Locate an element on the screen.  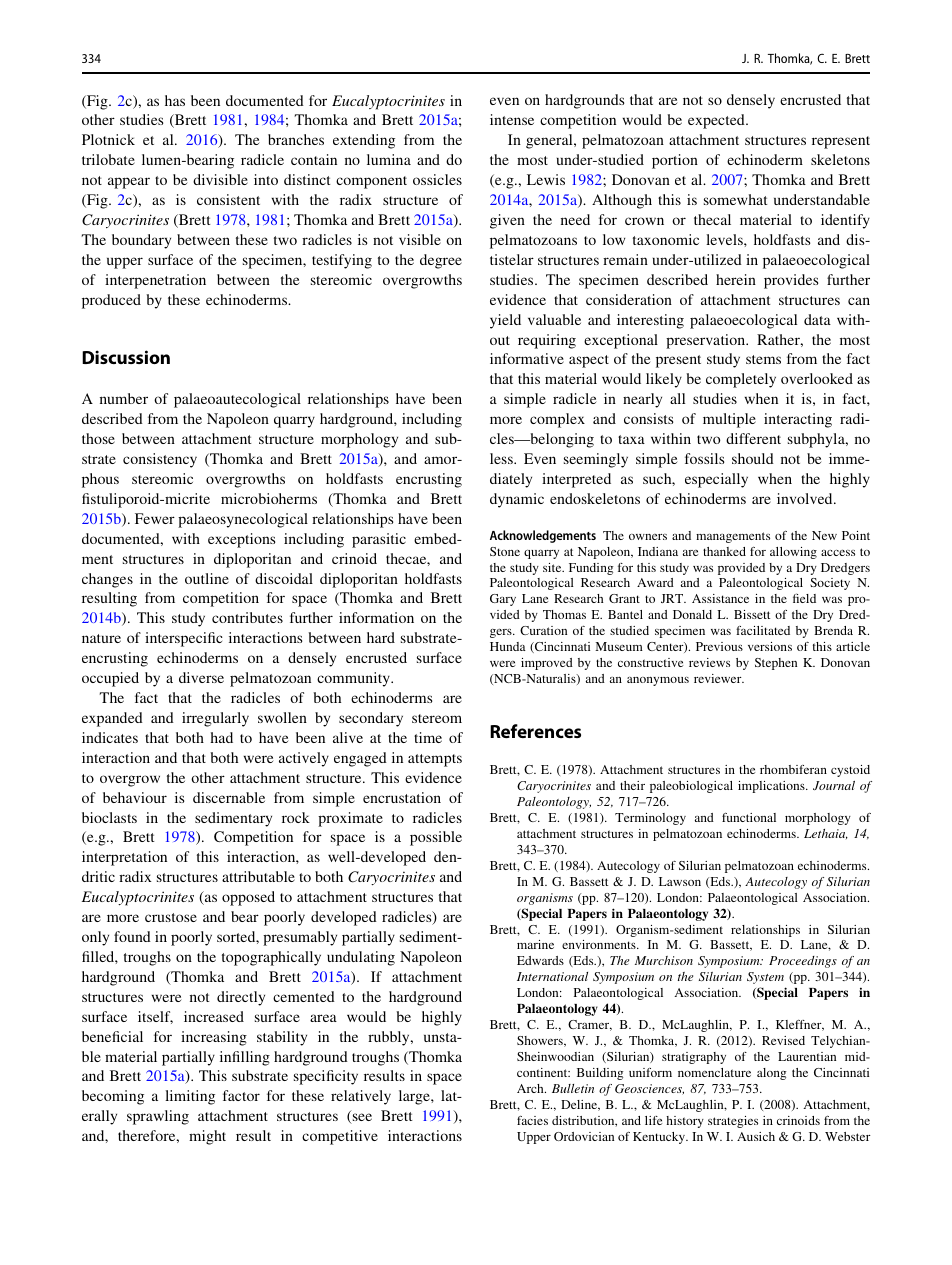
intense is located at coordinates (512, 119).
